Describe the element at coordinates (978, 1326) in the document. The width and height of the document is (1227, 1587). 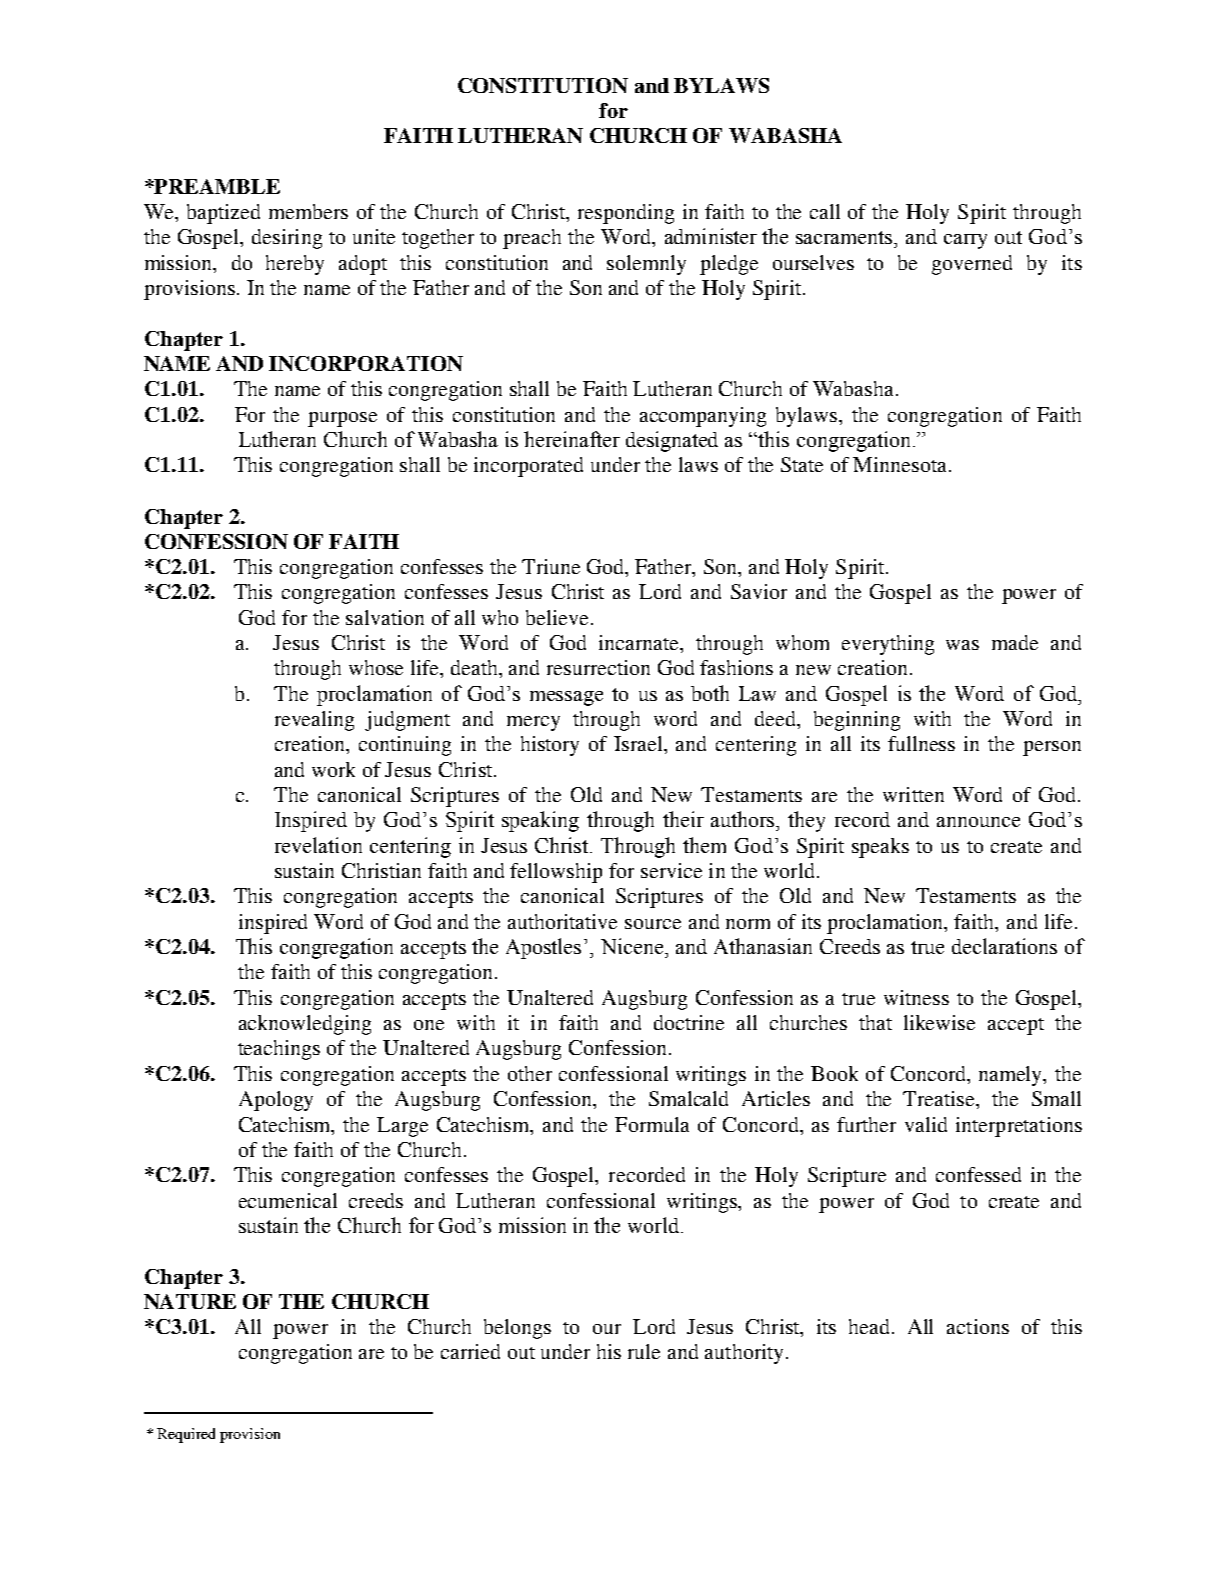
I see `actions` at that location.
